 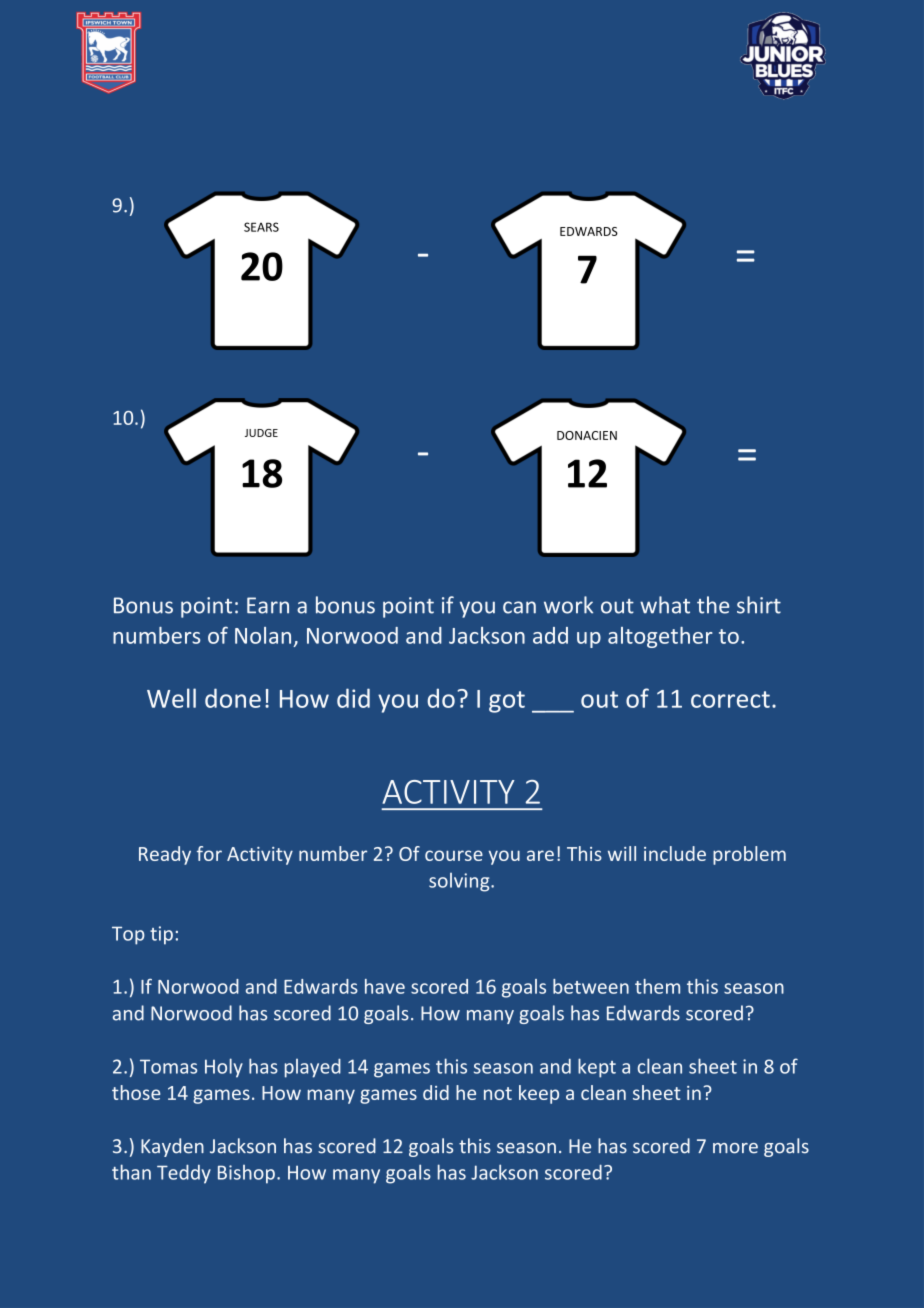 I want to click on include, so click(x=675, y=853).
